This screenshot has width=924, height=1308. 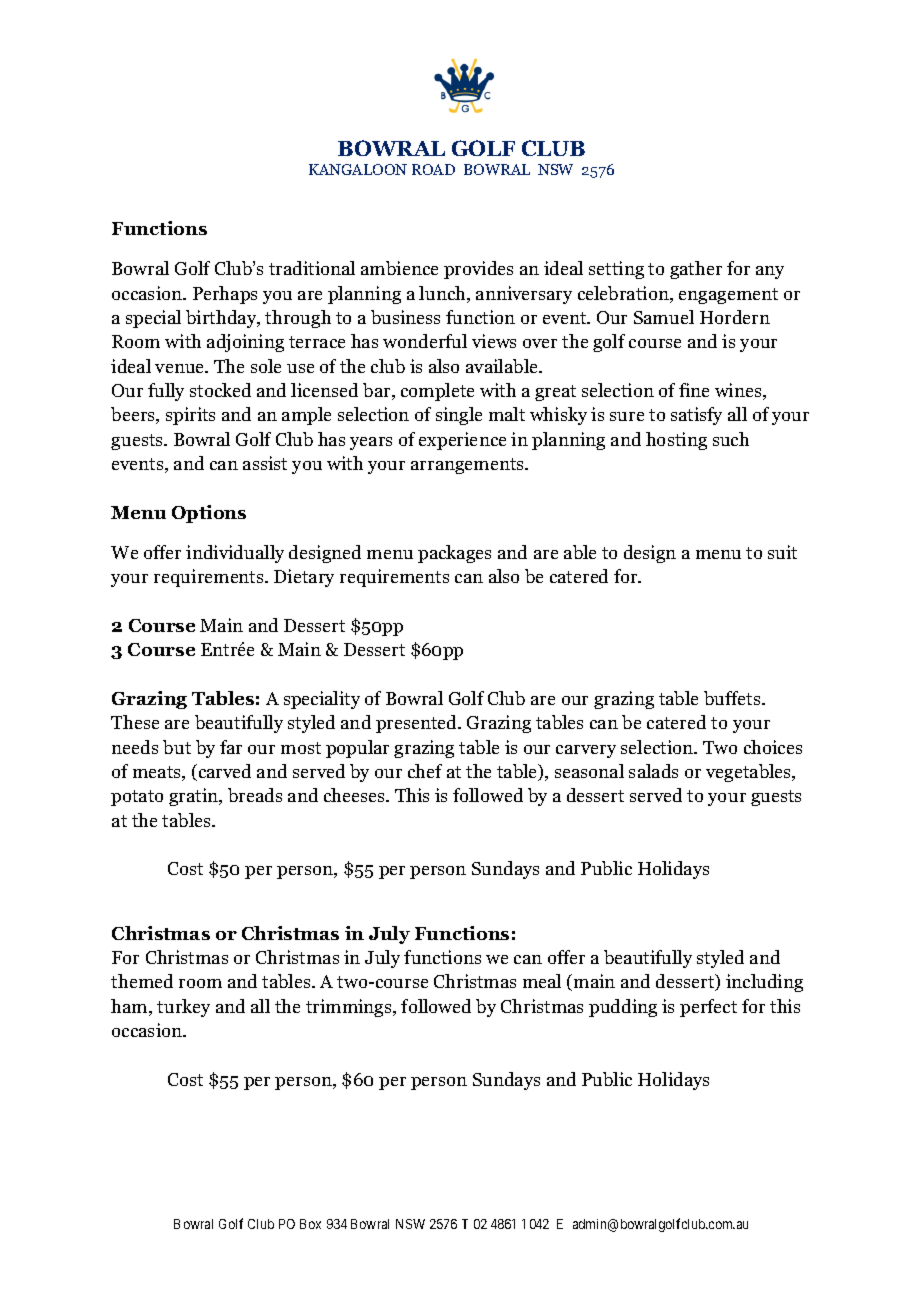 What do you see at coordinates (223, 772) in the screenshot?
I see `carved` at bounding box center [223, 772].
